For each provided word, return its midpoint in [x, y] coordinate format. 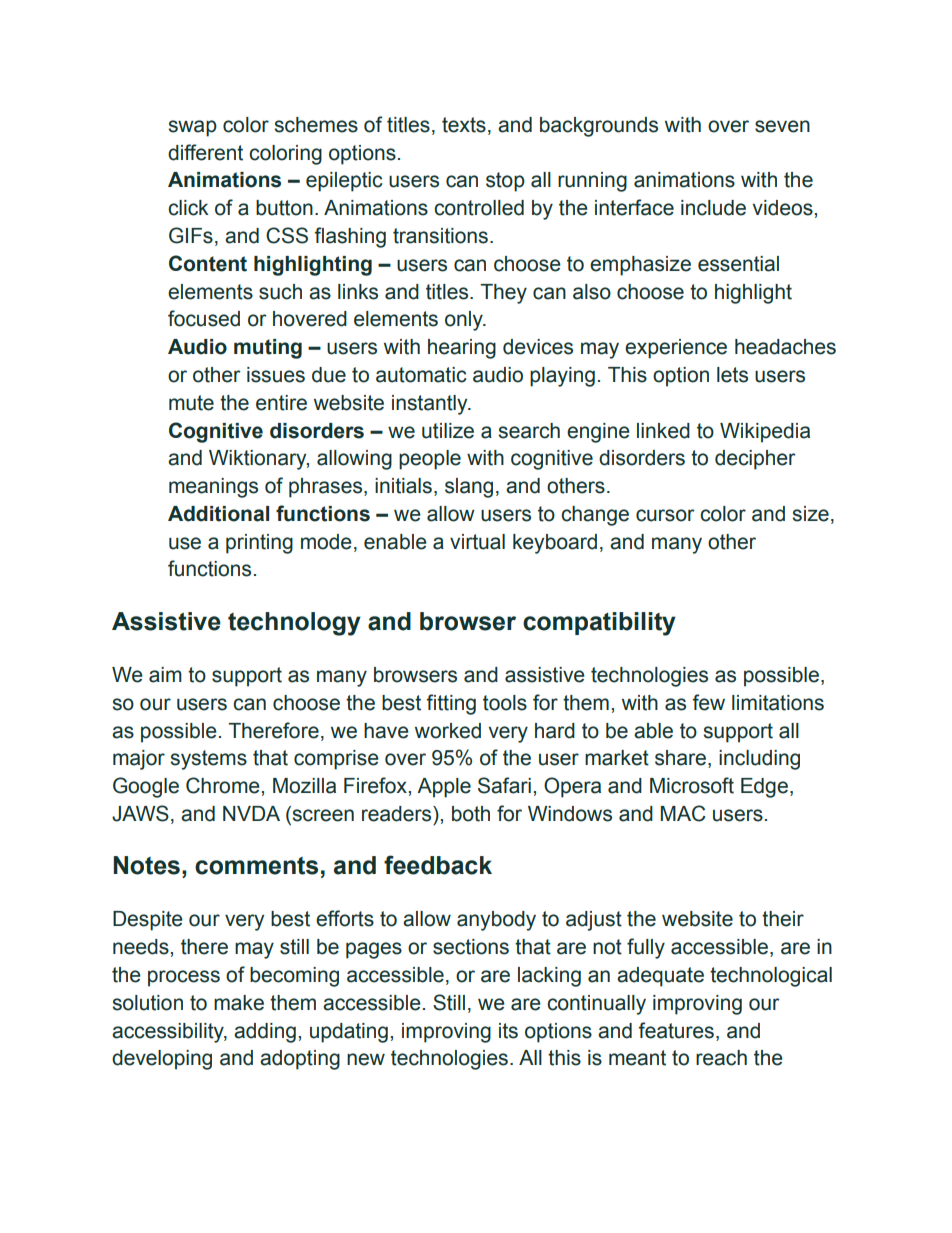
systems [208, 760]
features [676, 1030]
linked [663, 431]
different [205, 152]
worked [448, 731]
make [239, 1003]
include [713, 208]
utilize [448, 431]
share [680, 758]
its [508, 1031]
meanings [213, 488]
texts [464, 125]
